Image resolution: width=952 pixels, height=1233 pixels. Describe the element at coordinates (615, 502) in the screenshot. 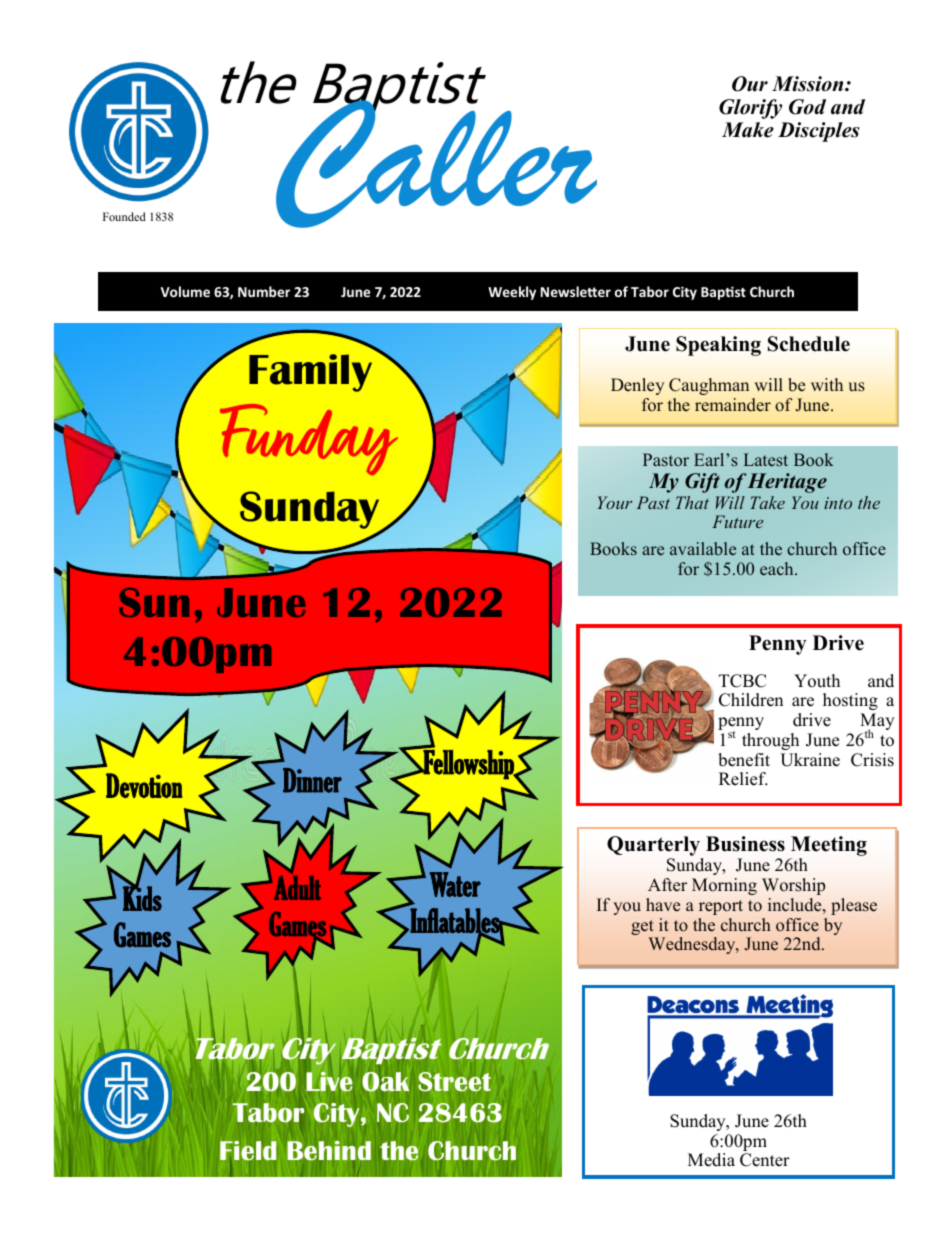

I see `Your` at that location.
